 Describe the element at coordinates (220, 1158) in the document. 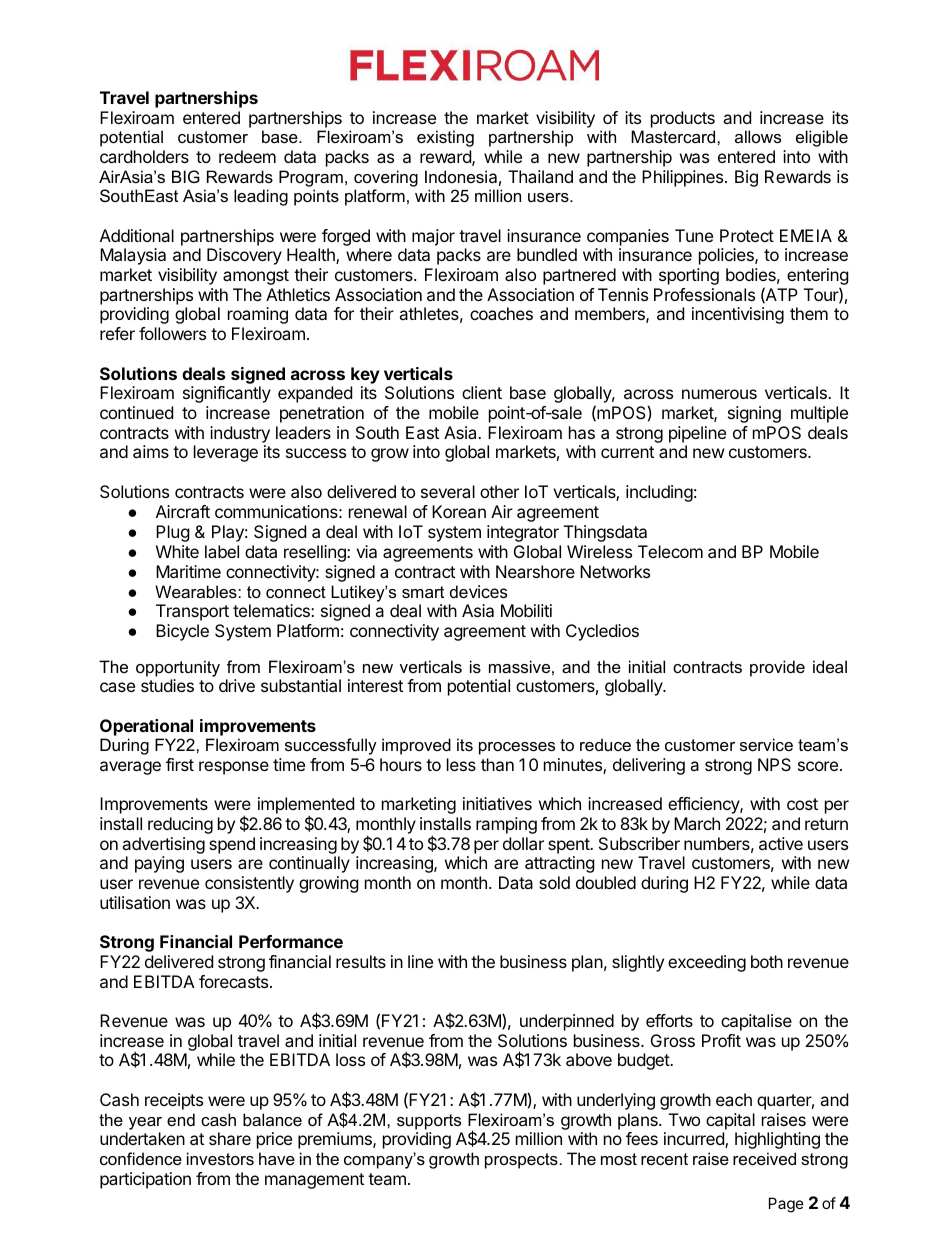

I see `investors` at that location.
